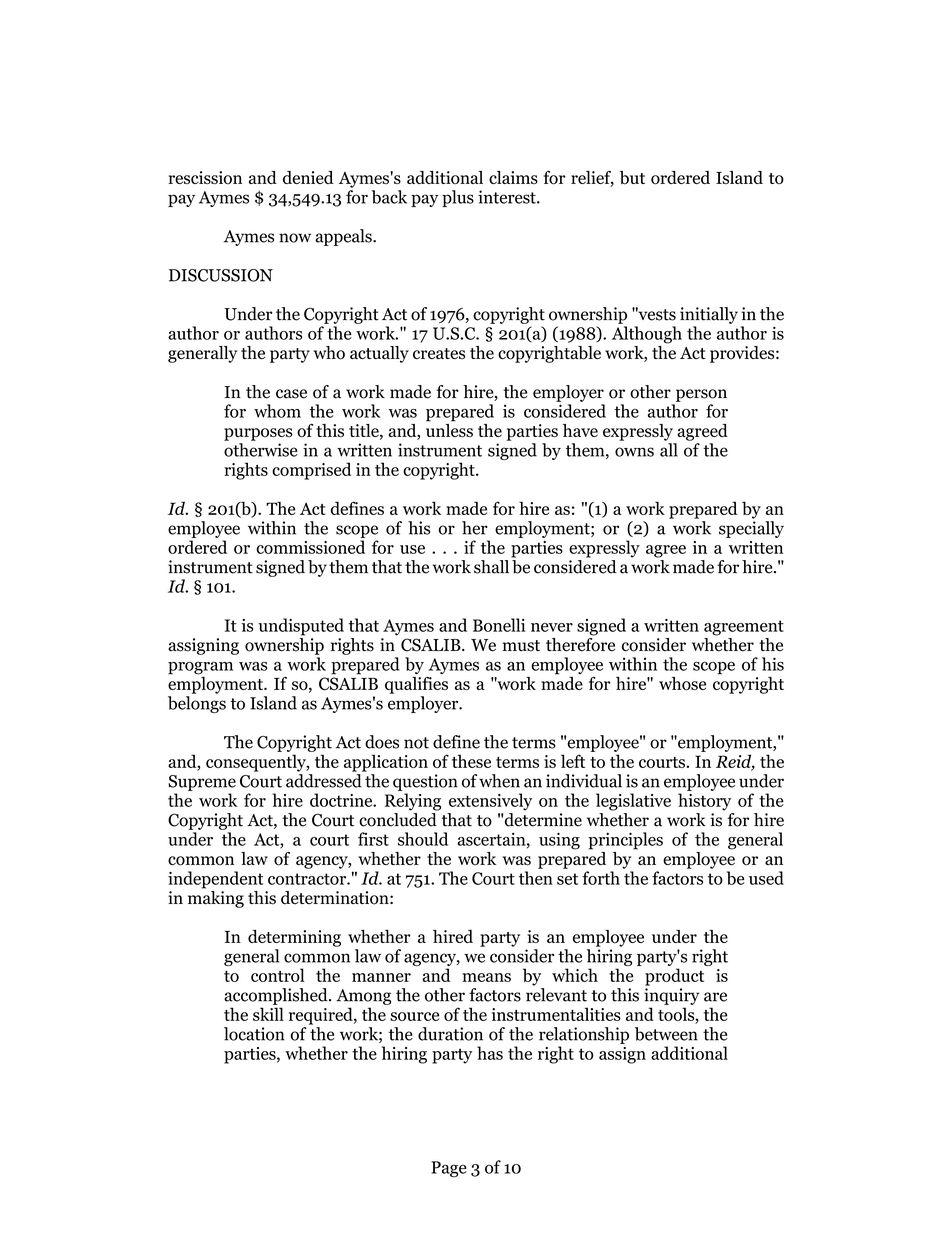  What do you see at coordinates (258, 434) in the screenshot?
I see `purposes` at bounding box center [258, 434].
